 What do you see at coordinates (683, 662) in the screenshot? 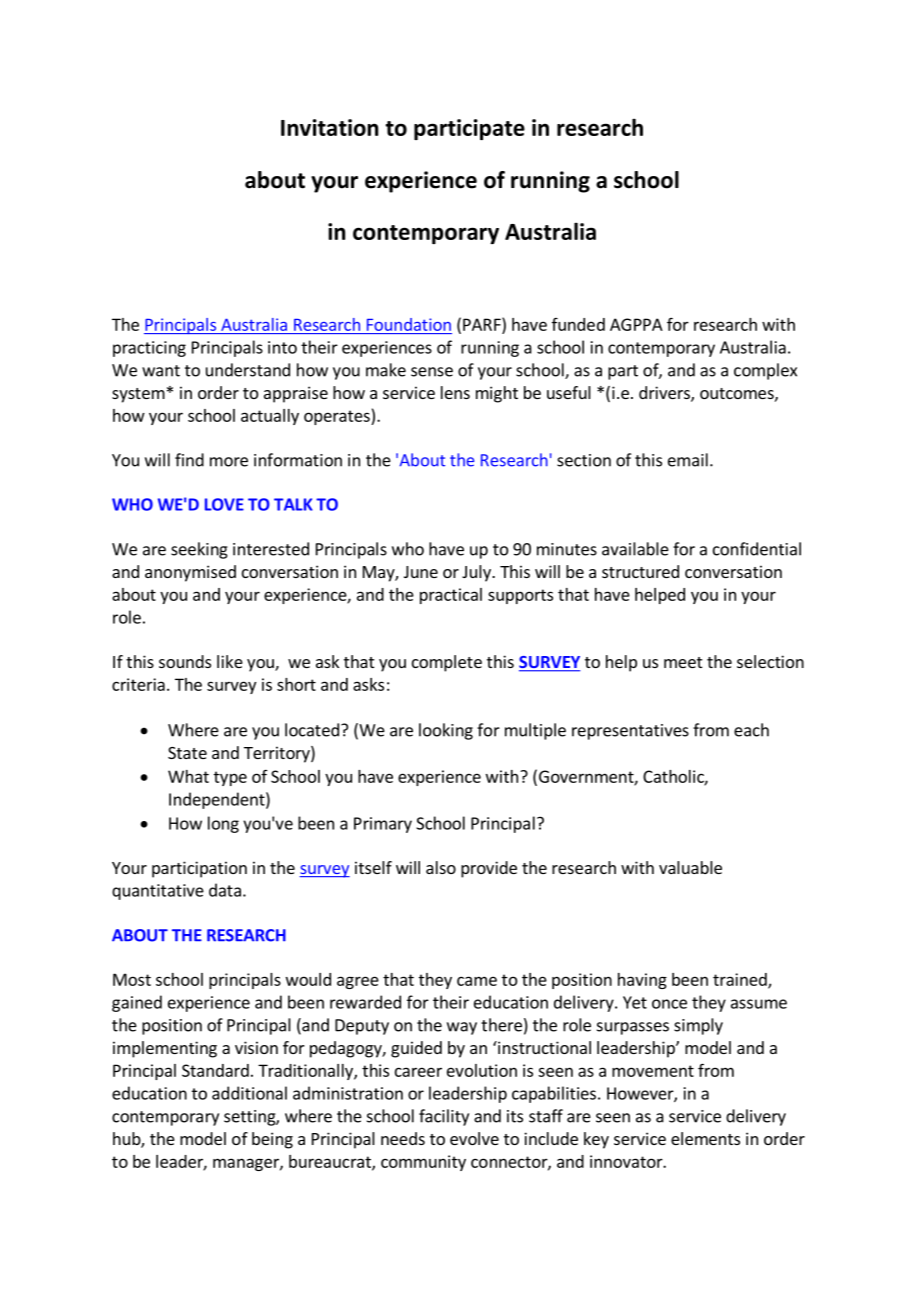
I see `meet` at bounding box center [683, 662].
